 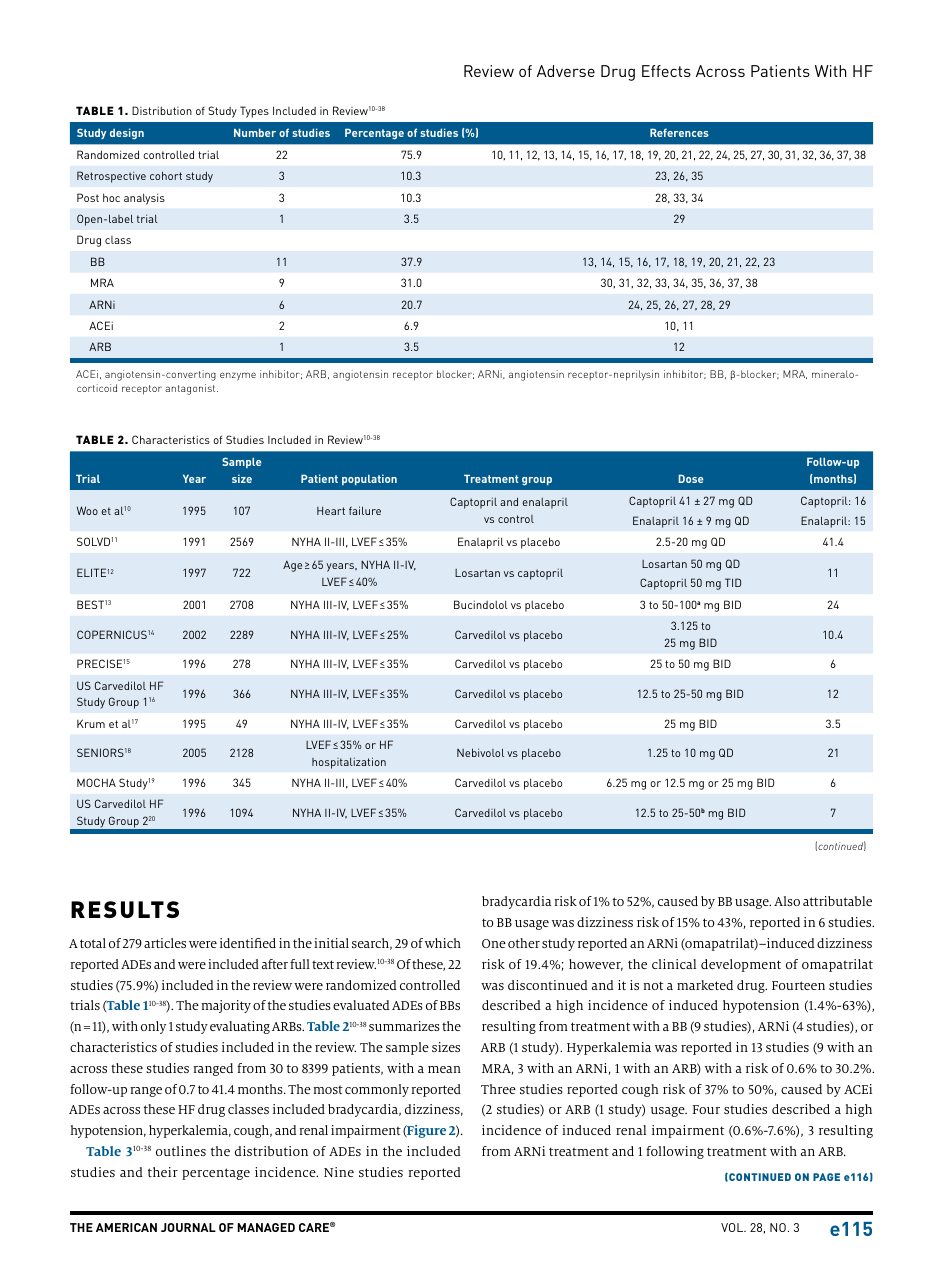 I want to click on design, so click(x=127, y=133).
